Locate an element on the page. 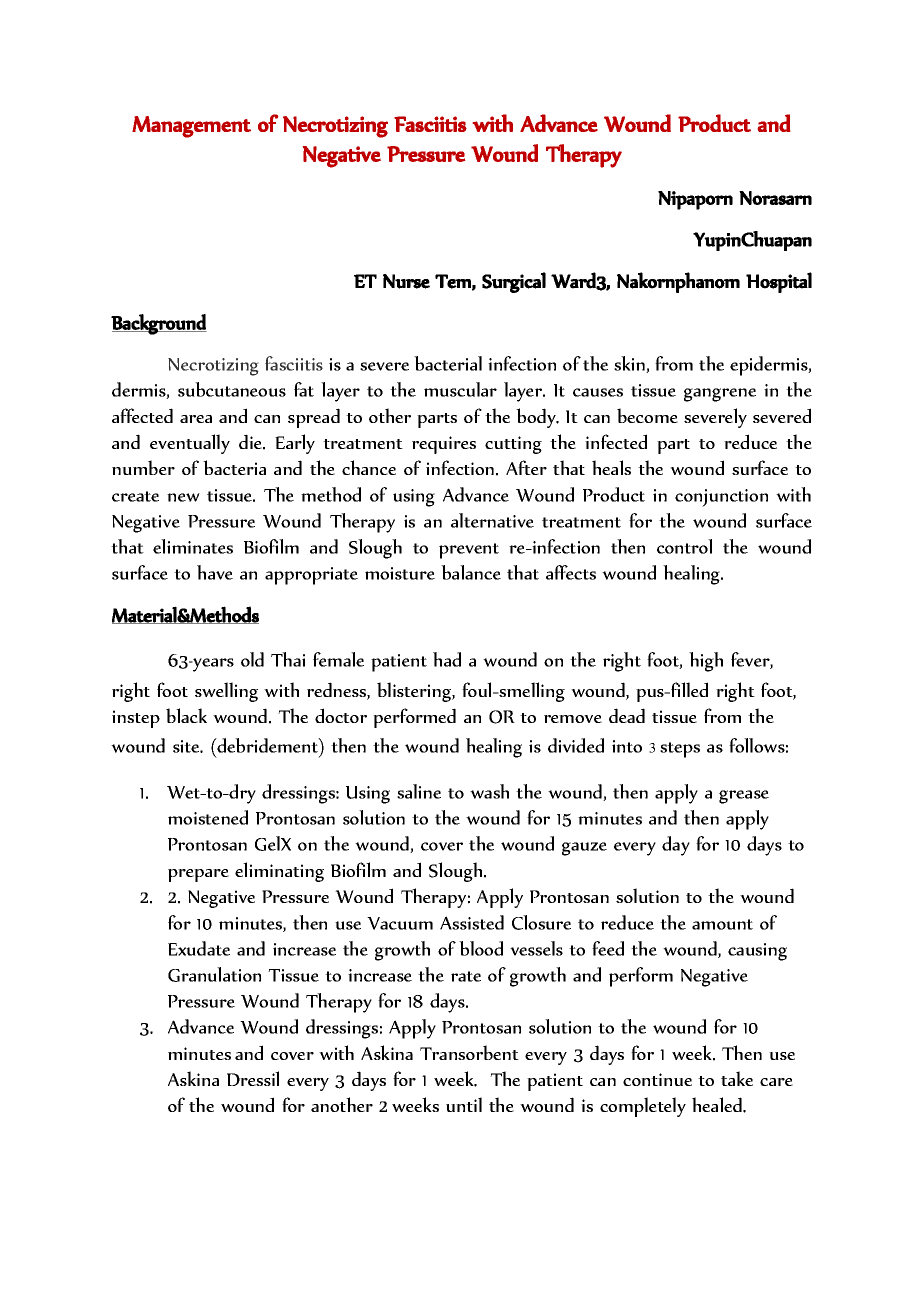  have is located at coordinates (215, 572).
